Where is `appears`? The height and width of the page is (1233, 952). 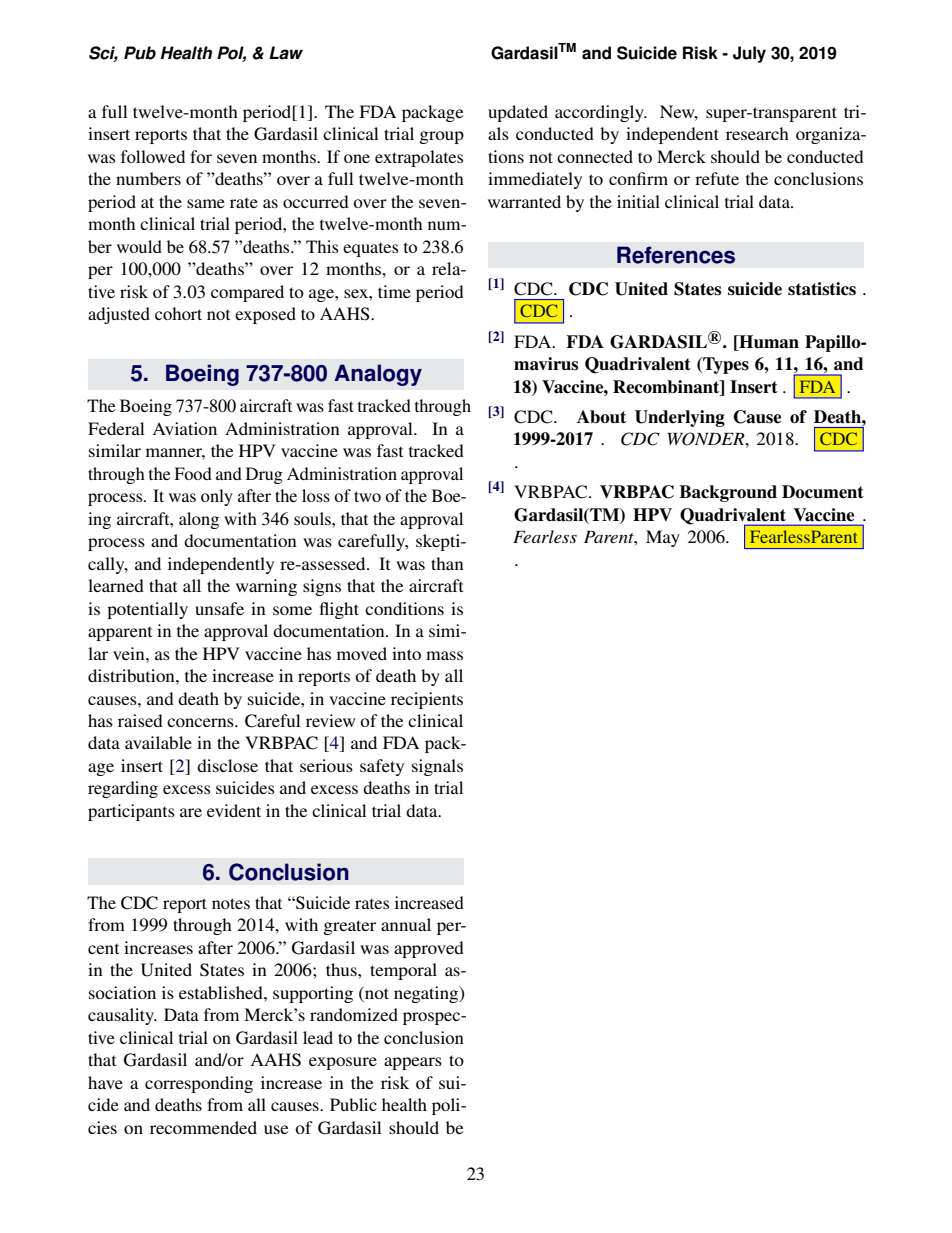
appears is located at coordinates (413, 1063).
